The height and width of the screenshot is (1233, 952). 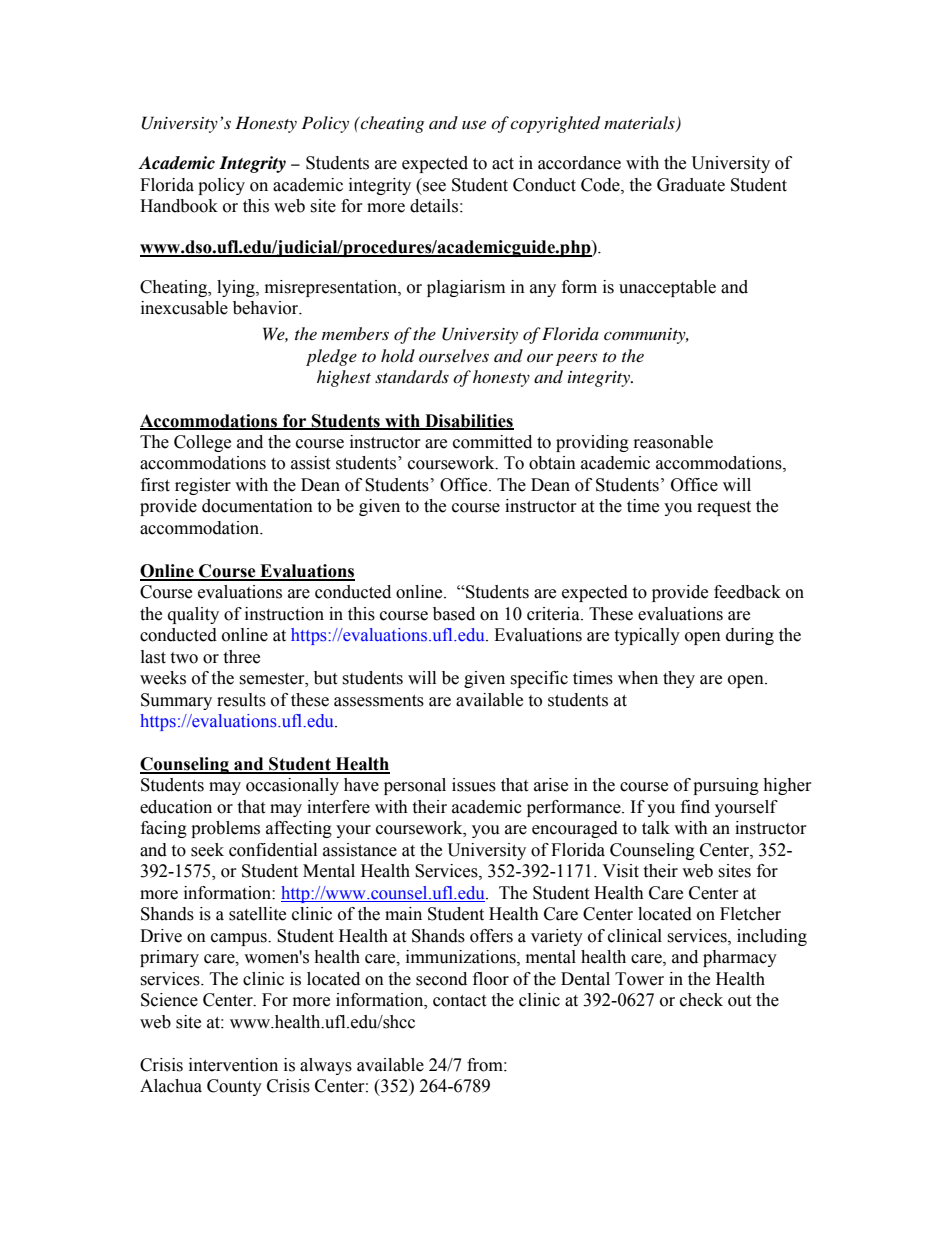 What do you see at coordinates (673, 442) in the screenshot?
I see `reasonable` at bounding box center [673, 442].
